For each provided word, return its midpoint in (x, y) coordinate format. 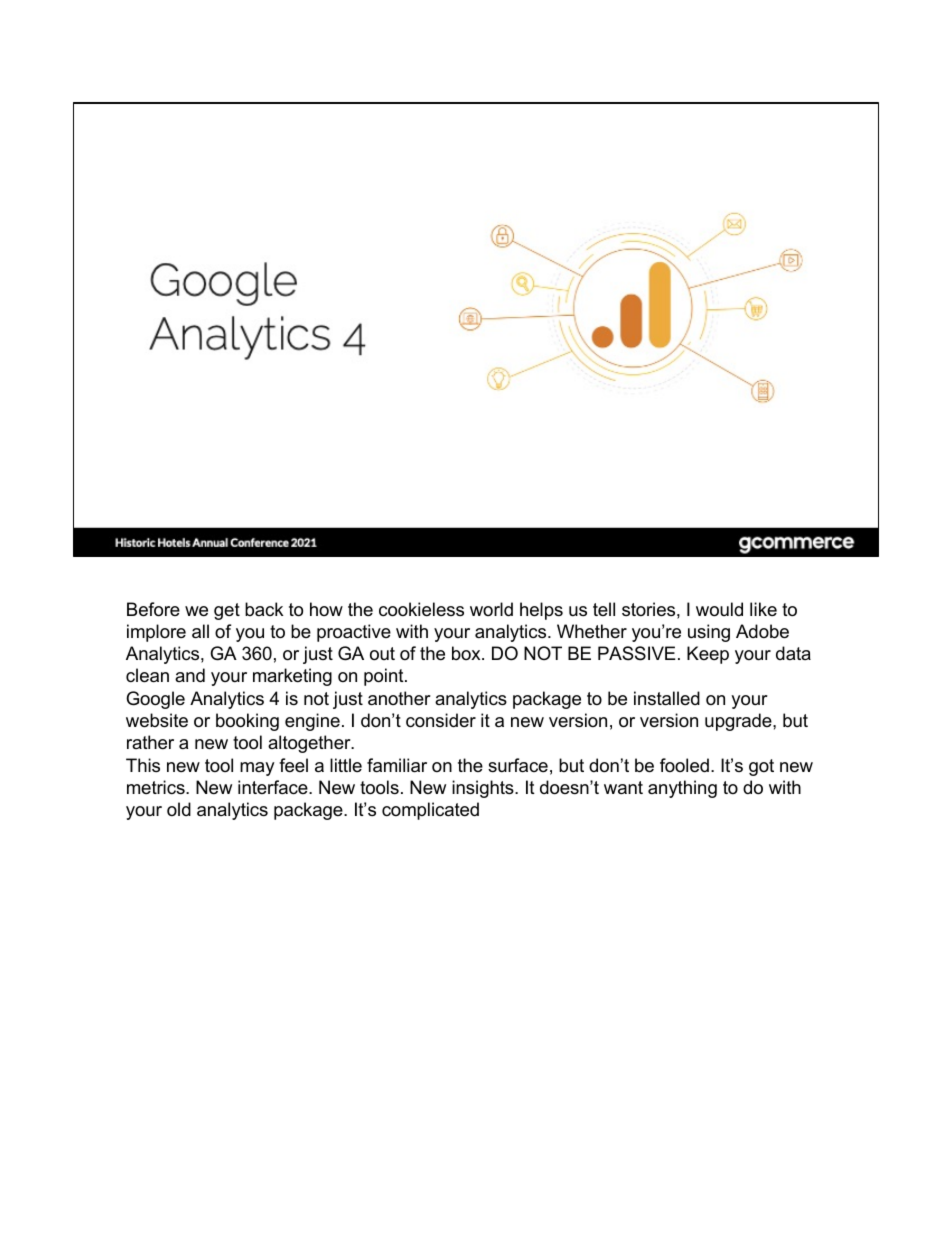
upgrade (739, 722)
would (719, 609)
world (491, 609)
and (190, 675)
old (179, 809)
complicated (430, 811)
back (264, 609)
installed (667, 698)
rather (150, 742)
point (385, 677)
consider (441, 720)
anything (682, 789)
